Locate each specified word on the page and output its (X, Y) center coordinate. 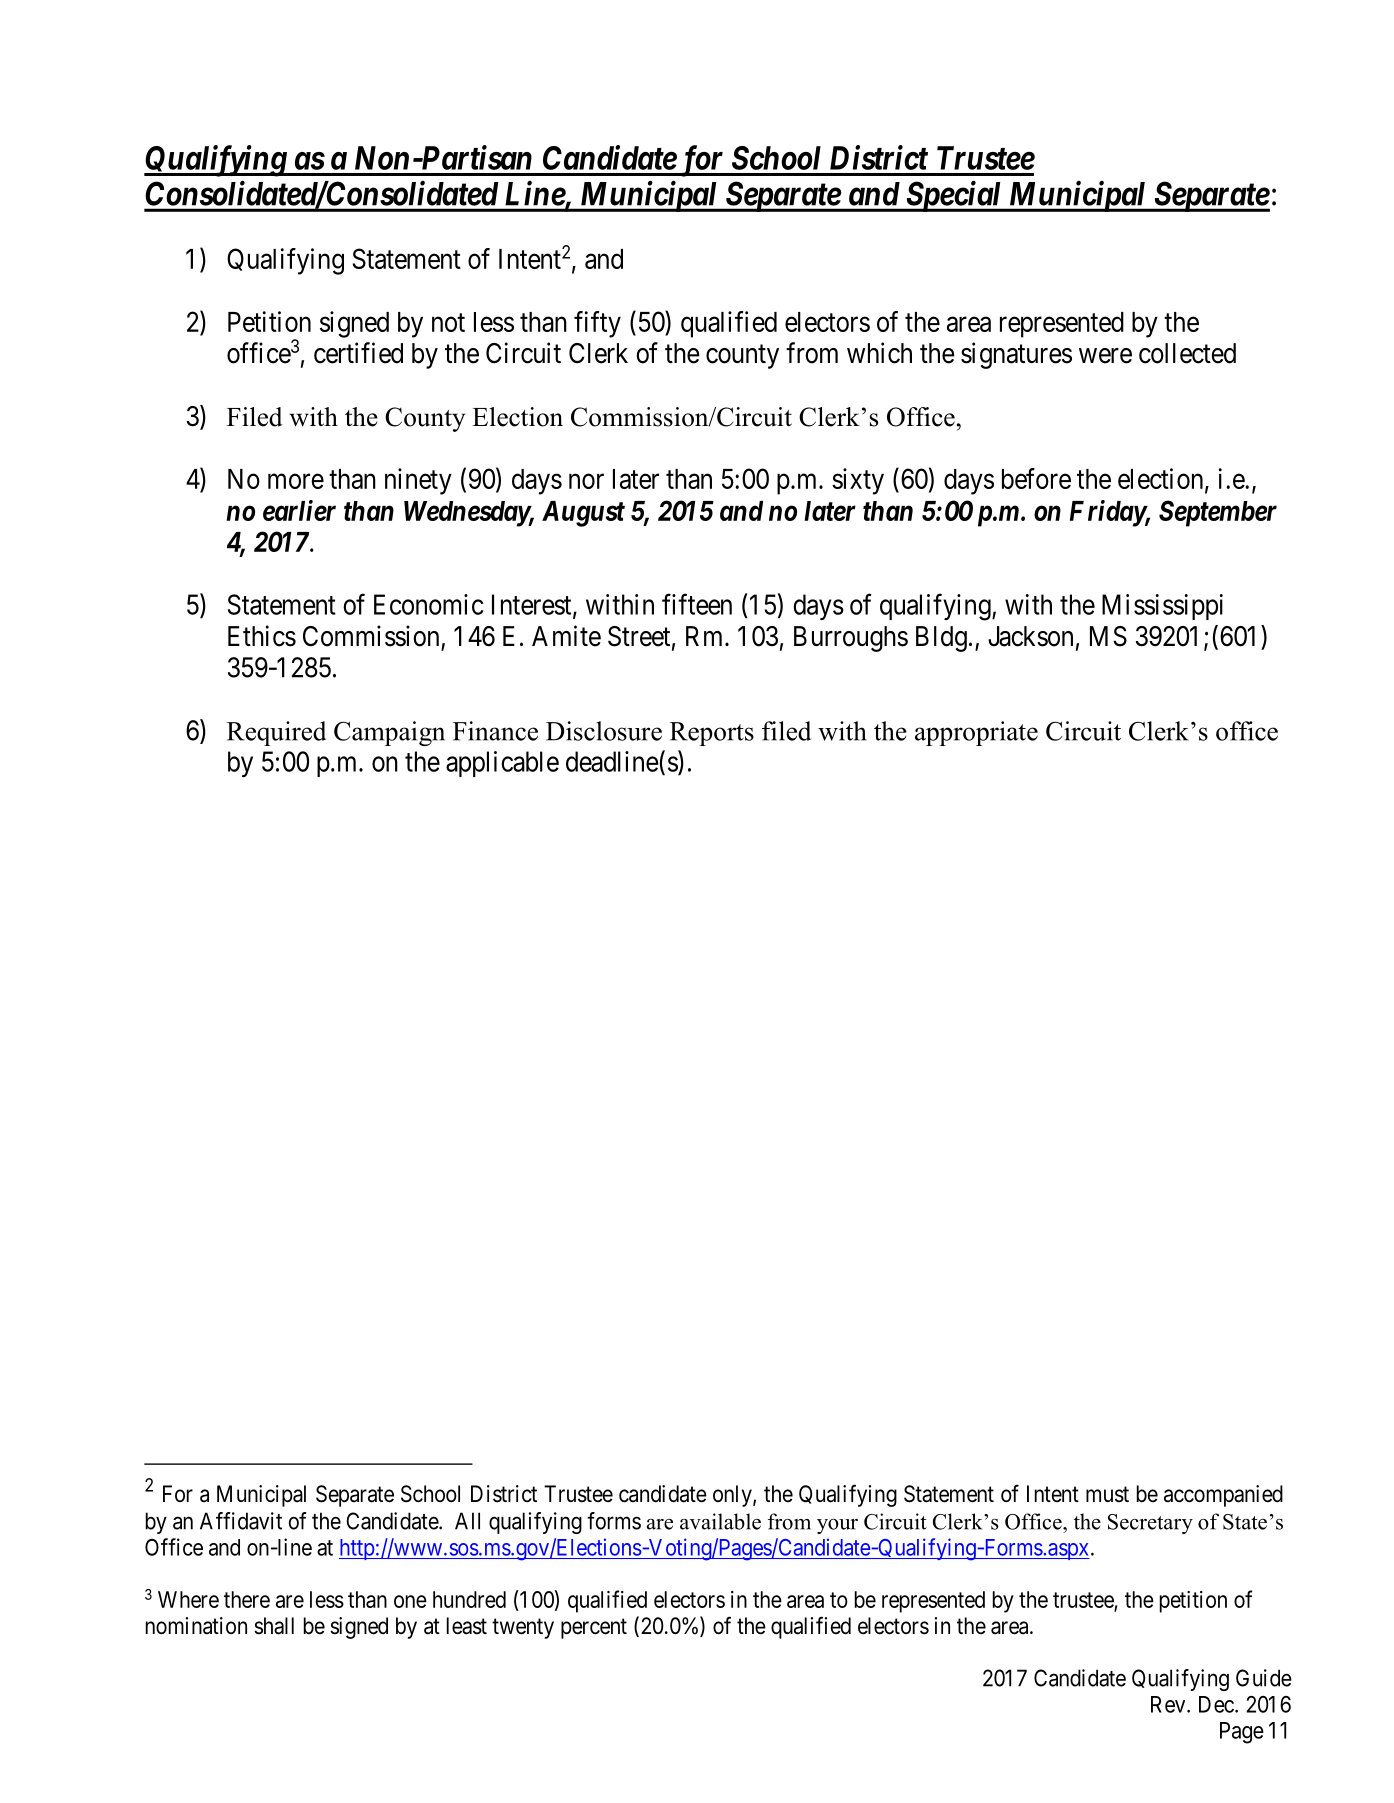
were (1105, 356)
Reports (712, 734)
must (1107, 1494)
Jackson (1030, 636)
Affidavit (241, 1521)
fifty (597, 324)
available (720, 1521)
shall (274, 1626)
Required (276, 733)
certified (358, 353)
